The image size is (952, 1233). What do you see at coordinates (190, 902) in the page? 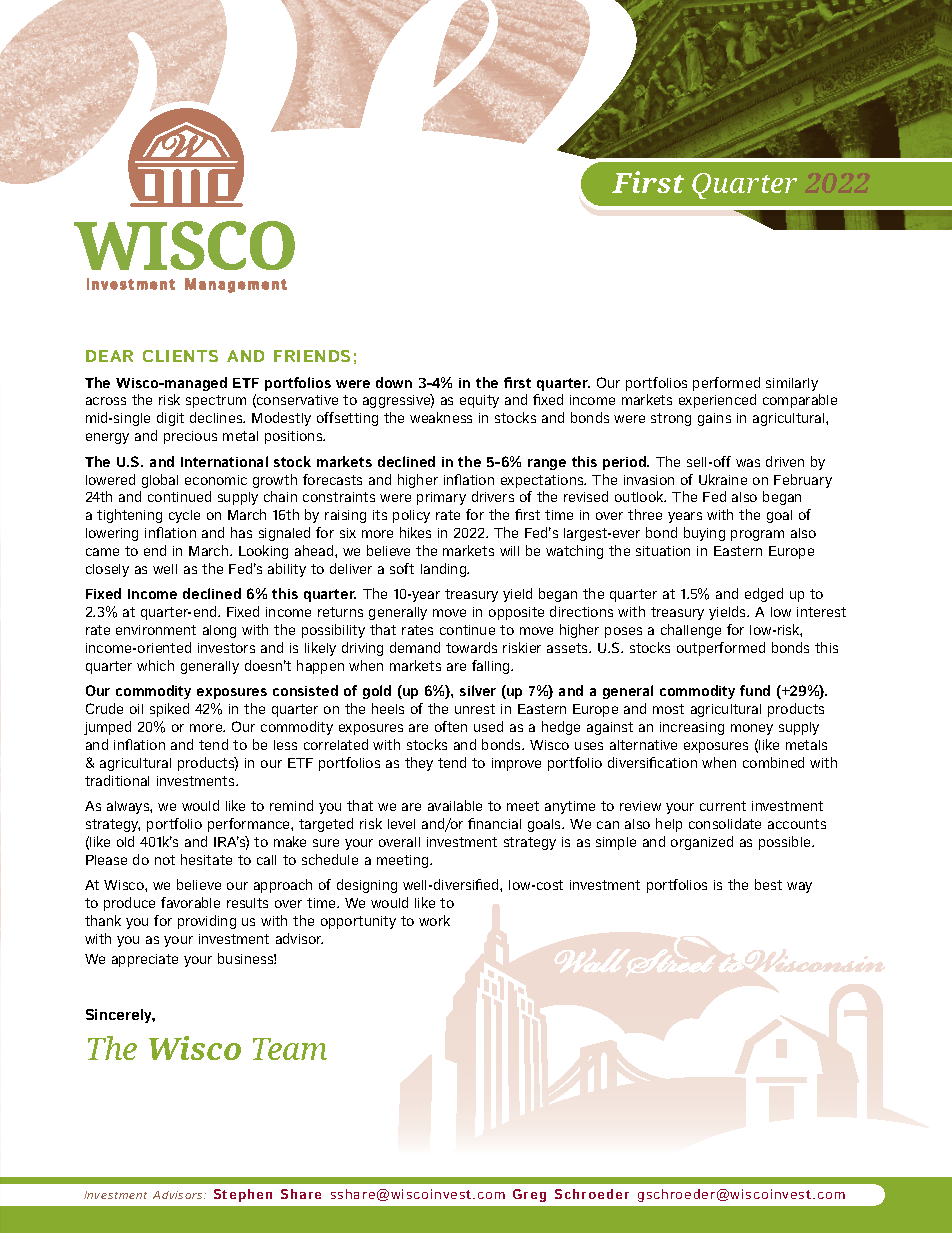
I see `favorable` at bounding box center [190, 902].
